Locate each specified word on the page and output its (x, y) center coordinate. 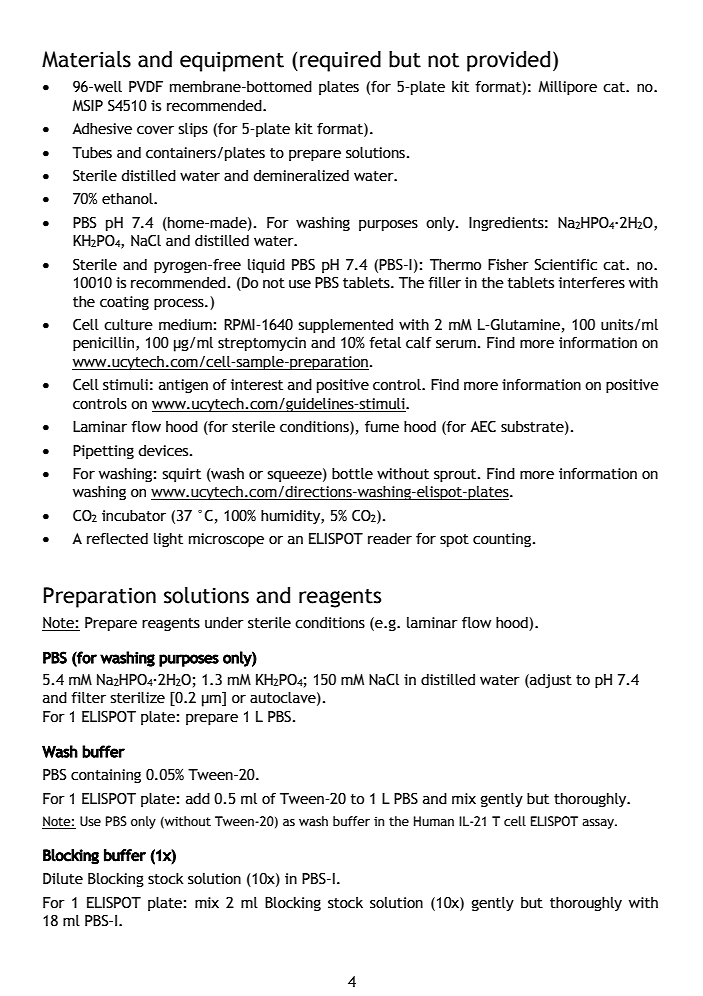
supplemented (346, 325)
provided (508, 61)
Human (434, 821)
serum (456, 344)
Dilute (63, 879)
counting (503, 540)
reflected (117, 538)
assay (599, 824)
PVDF (146, 86)
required (340, 61)
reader (390, 538)
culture (128, 325)
